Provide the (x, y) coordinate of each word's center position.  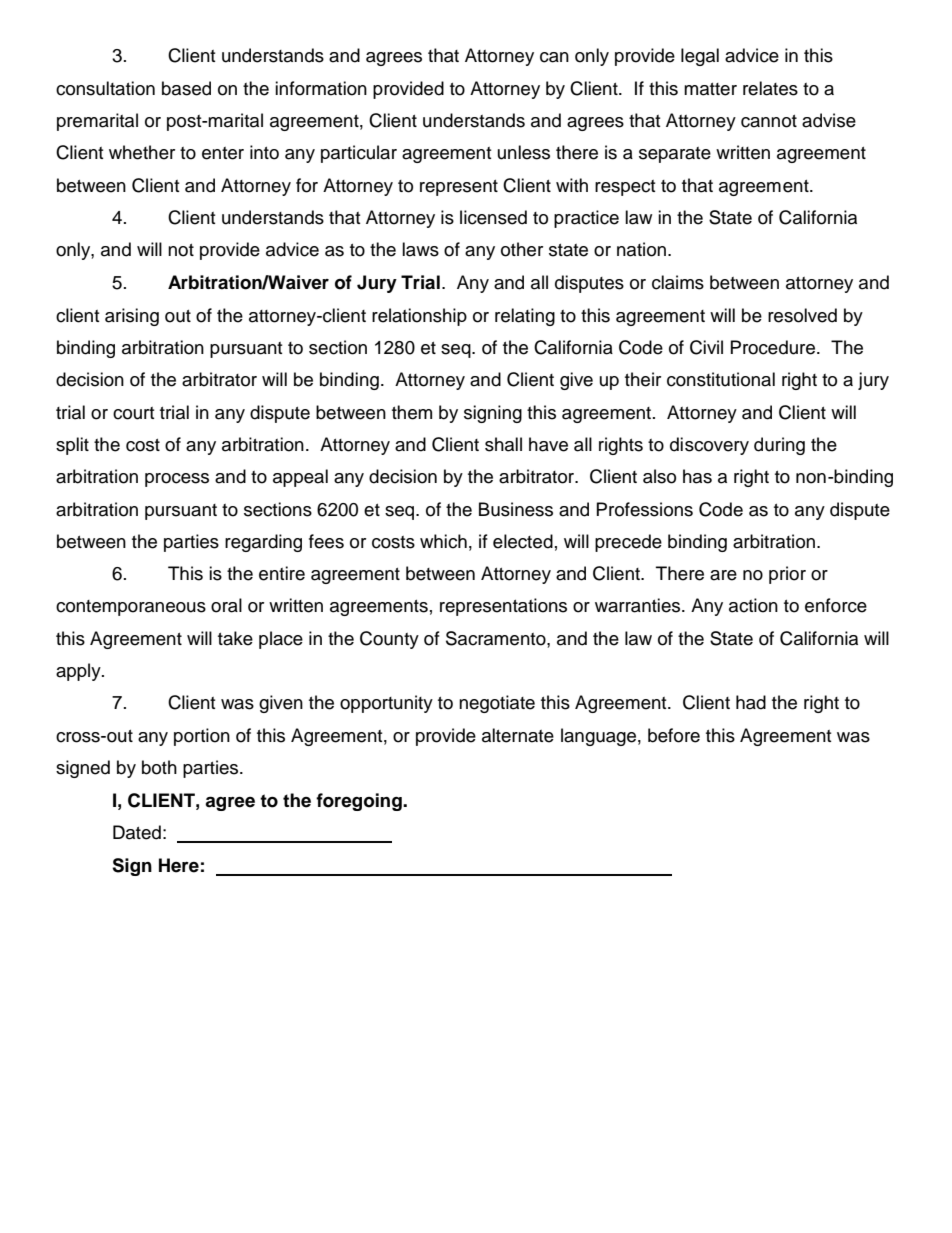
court (133, 413)
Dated (137, 832)
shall (503, 444)
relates (770, 88)
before (674, 735)
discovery (709, 446)
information (321, 88)
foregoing (360, 802)
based (186, 88)
